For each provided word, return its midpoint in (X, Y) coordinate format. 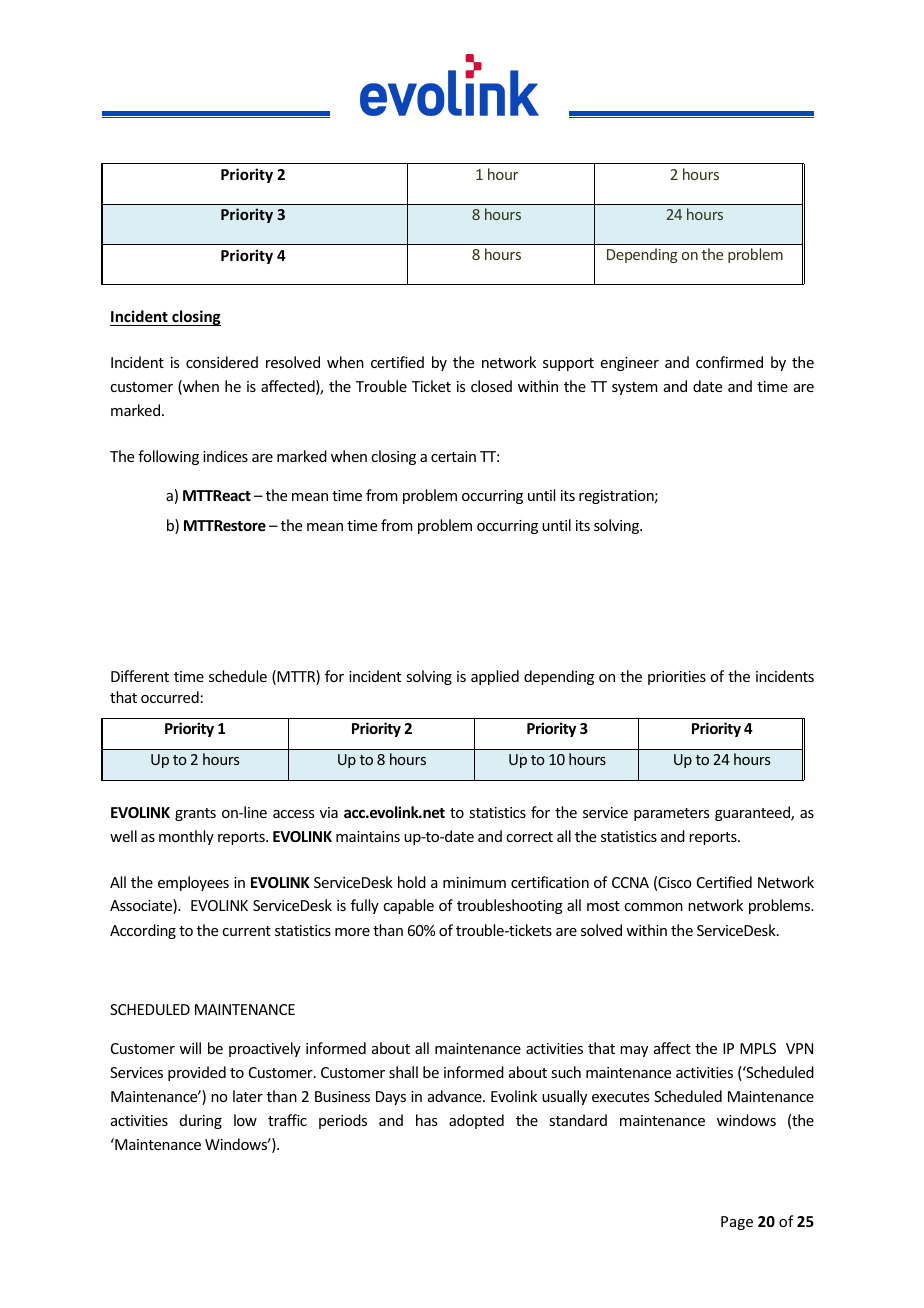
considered (222, 362)
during (201, 1121)
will (190, 1048)
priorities (677, 678)
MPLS (758, 1048)
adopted (476, 1121)
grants (195, 814)
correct (529, 837)
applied (495, 677)
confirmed (729, 362)
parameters (671, 814)
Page (737, 1223)
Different (140, 676)
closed (491, 386)
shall (403, 1072)
